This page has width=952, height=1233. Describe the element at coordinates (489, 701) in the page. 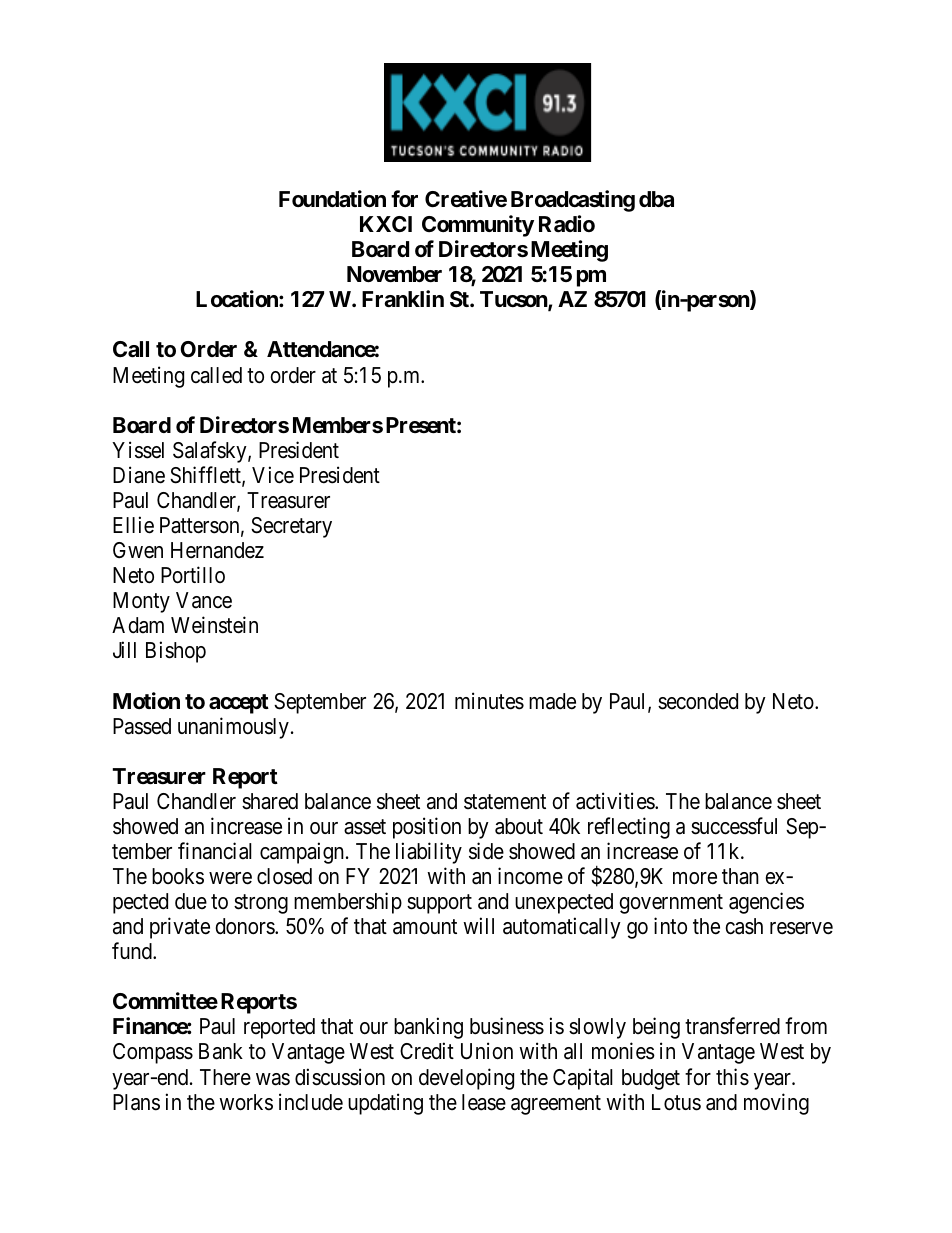

I see `minutes` at that location.
